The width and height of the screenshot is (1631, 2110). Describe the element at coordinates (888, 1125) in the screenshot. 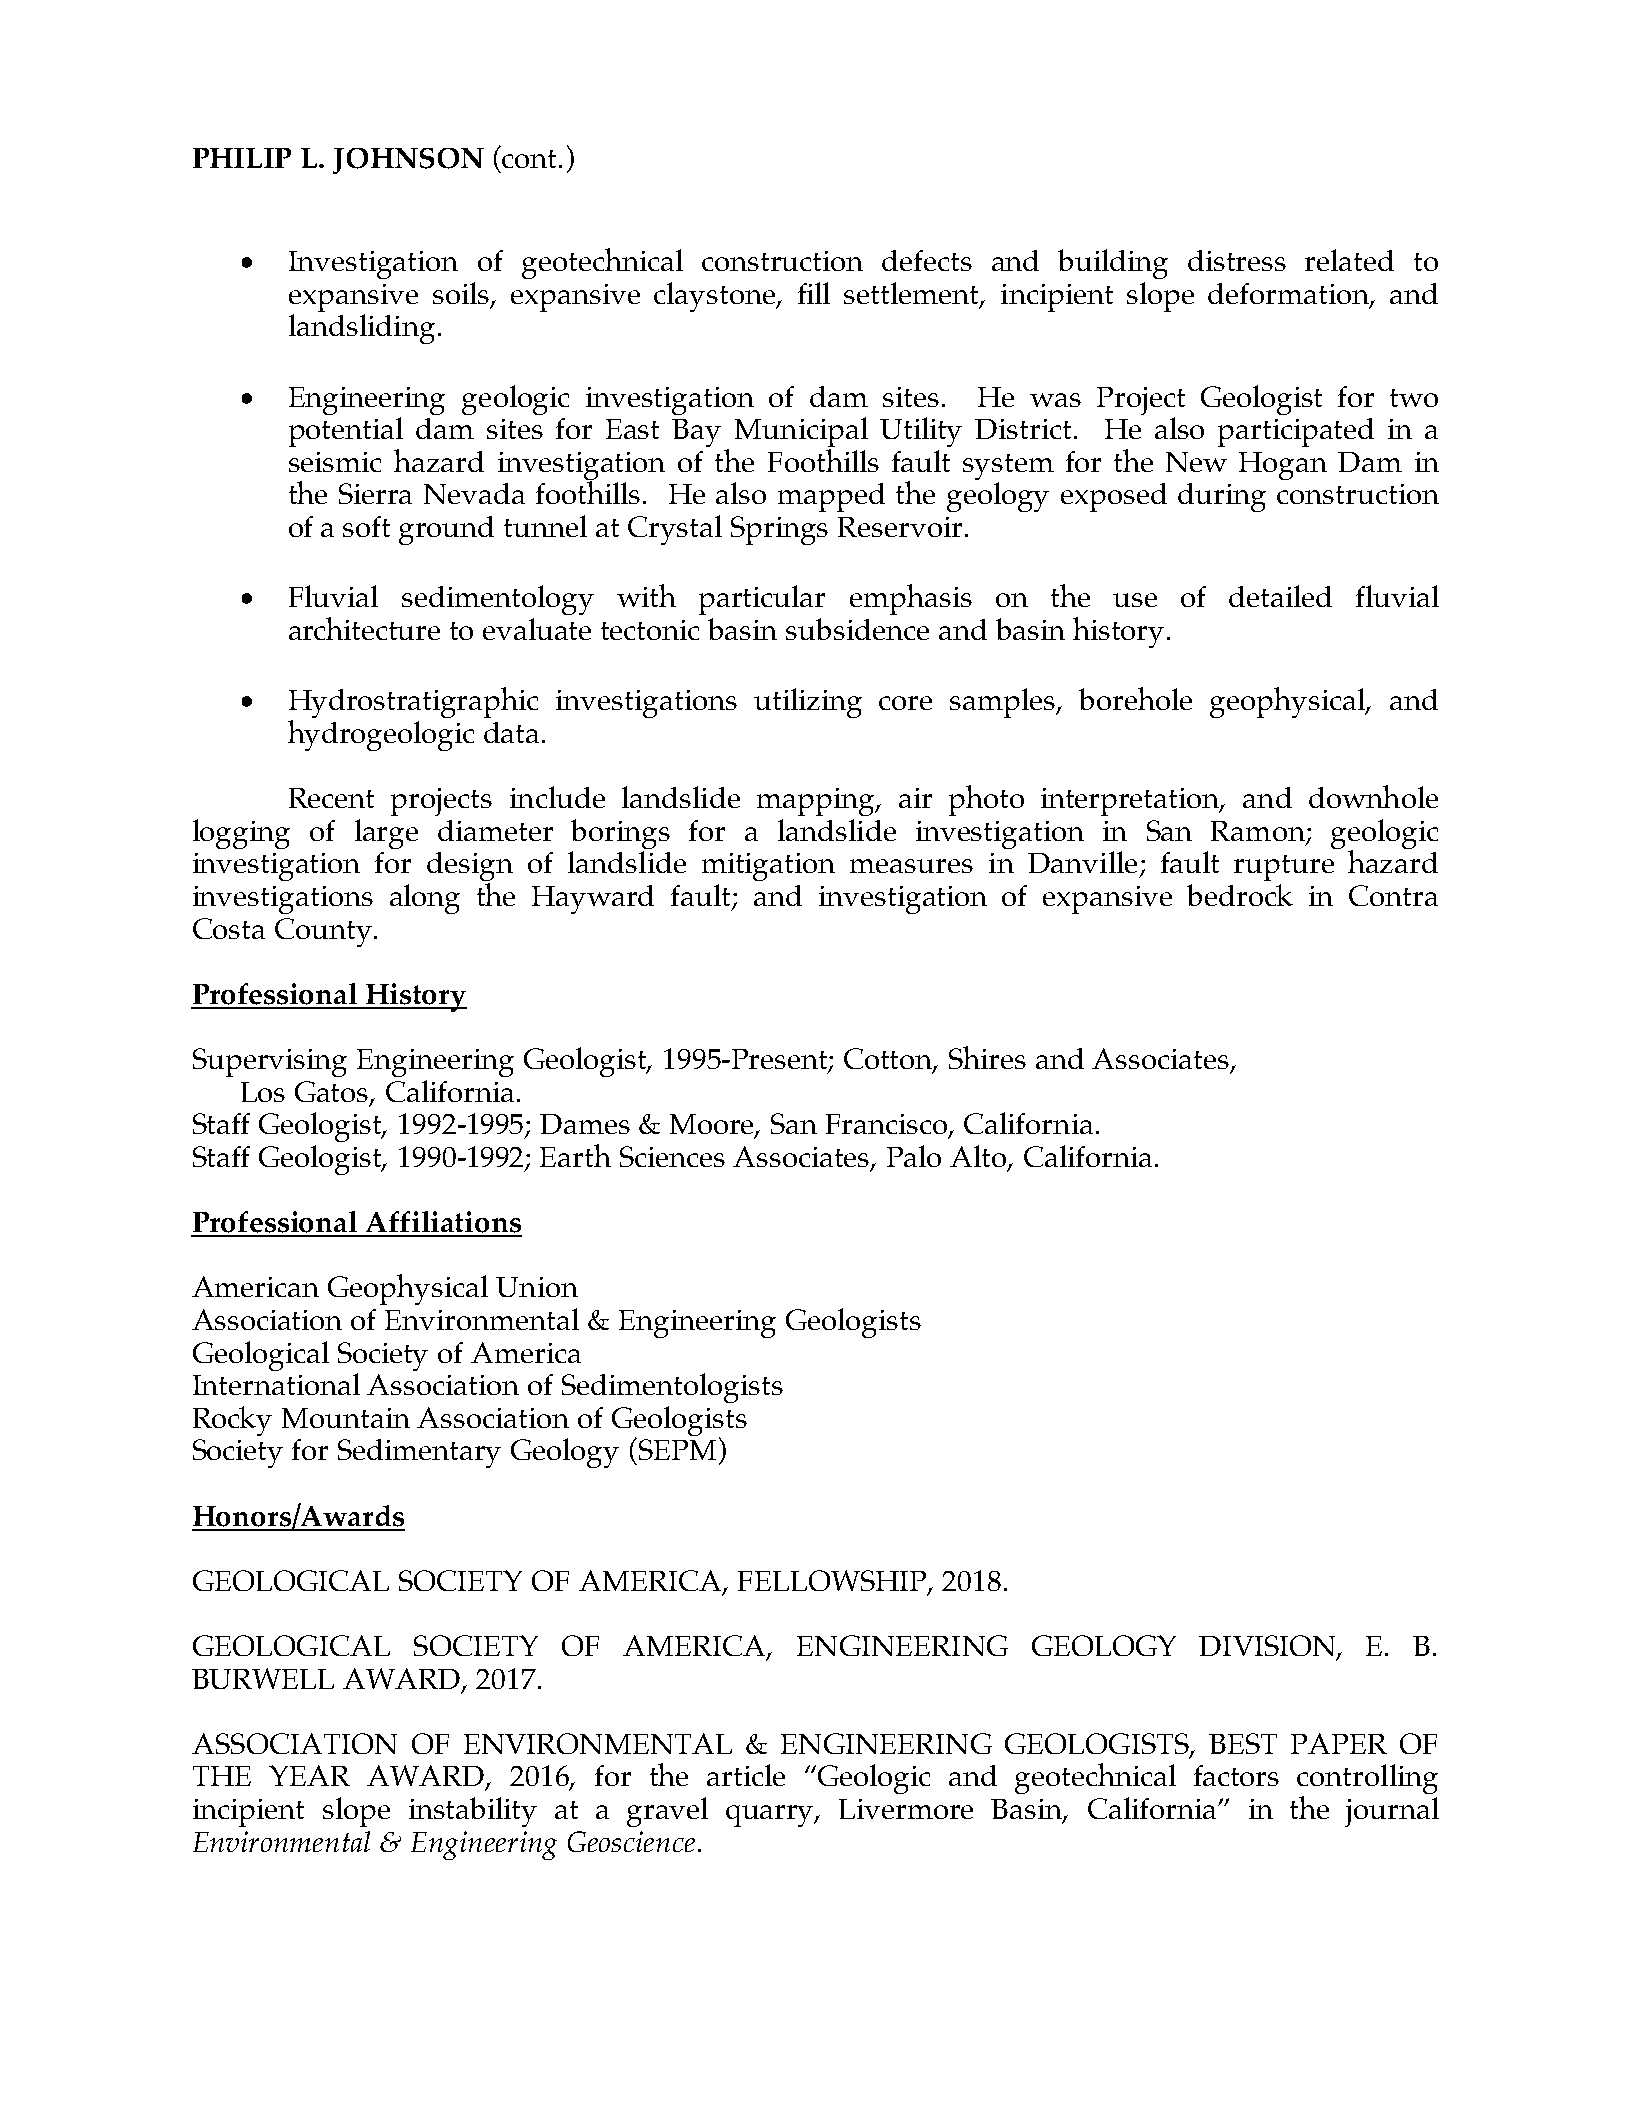

I see `Francisco` at that location.
